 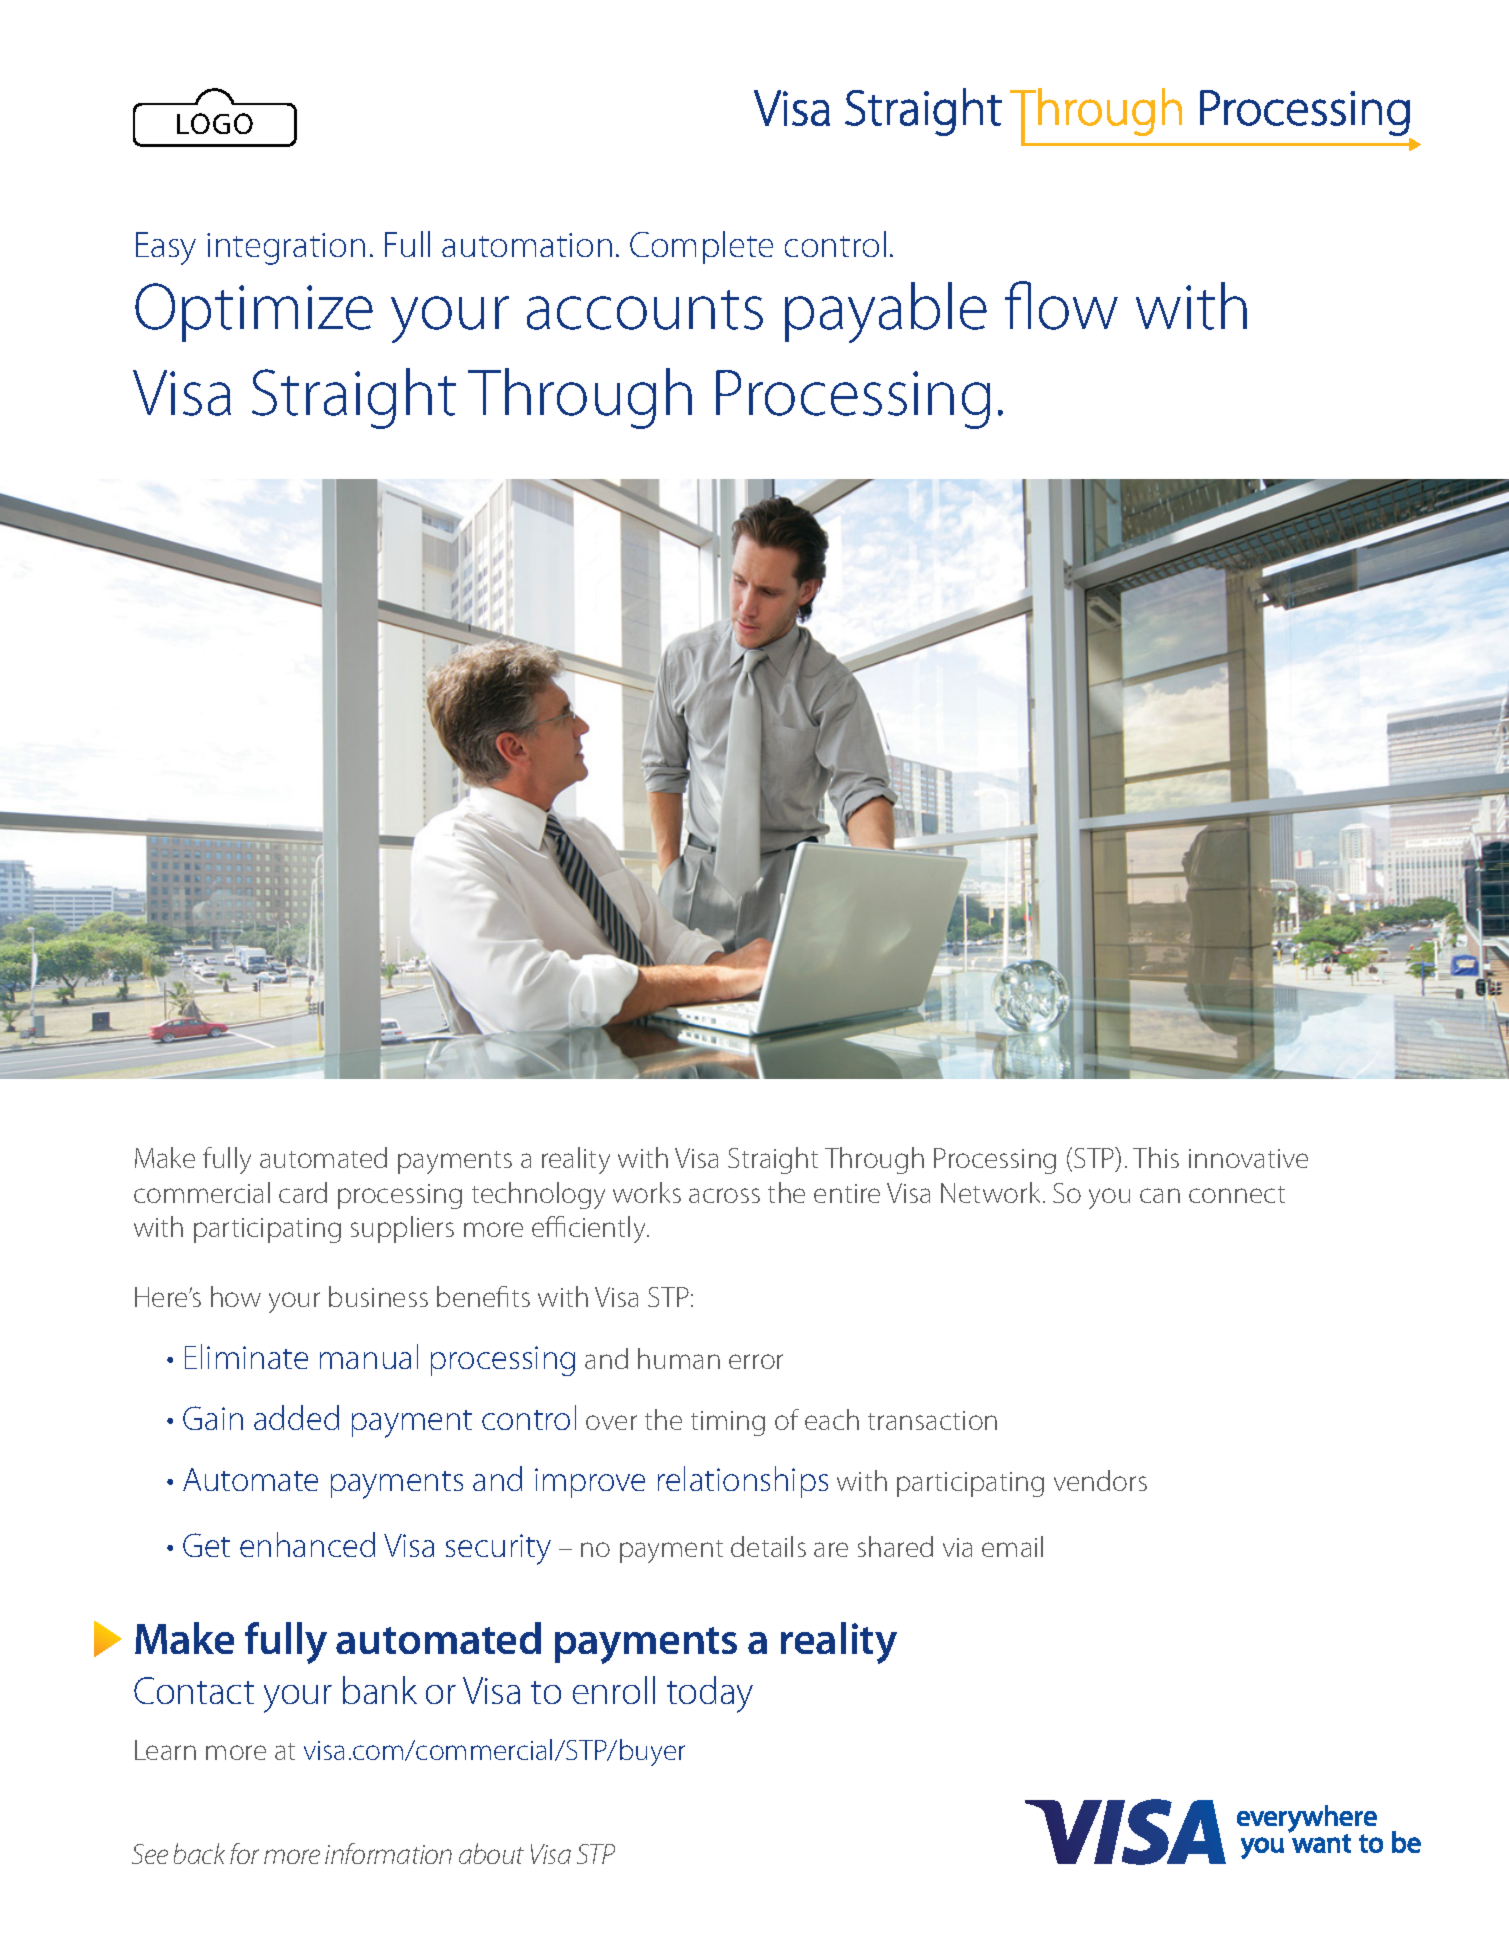 I want to click on Complete, so click(x=701, y=247).
